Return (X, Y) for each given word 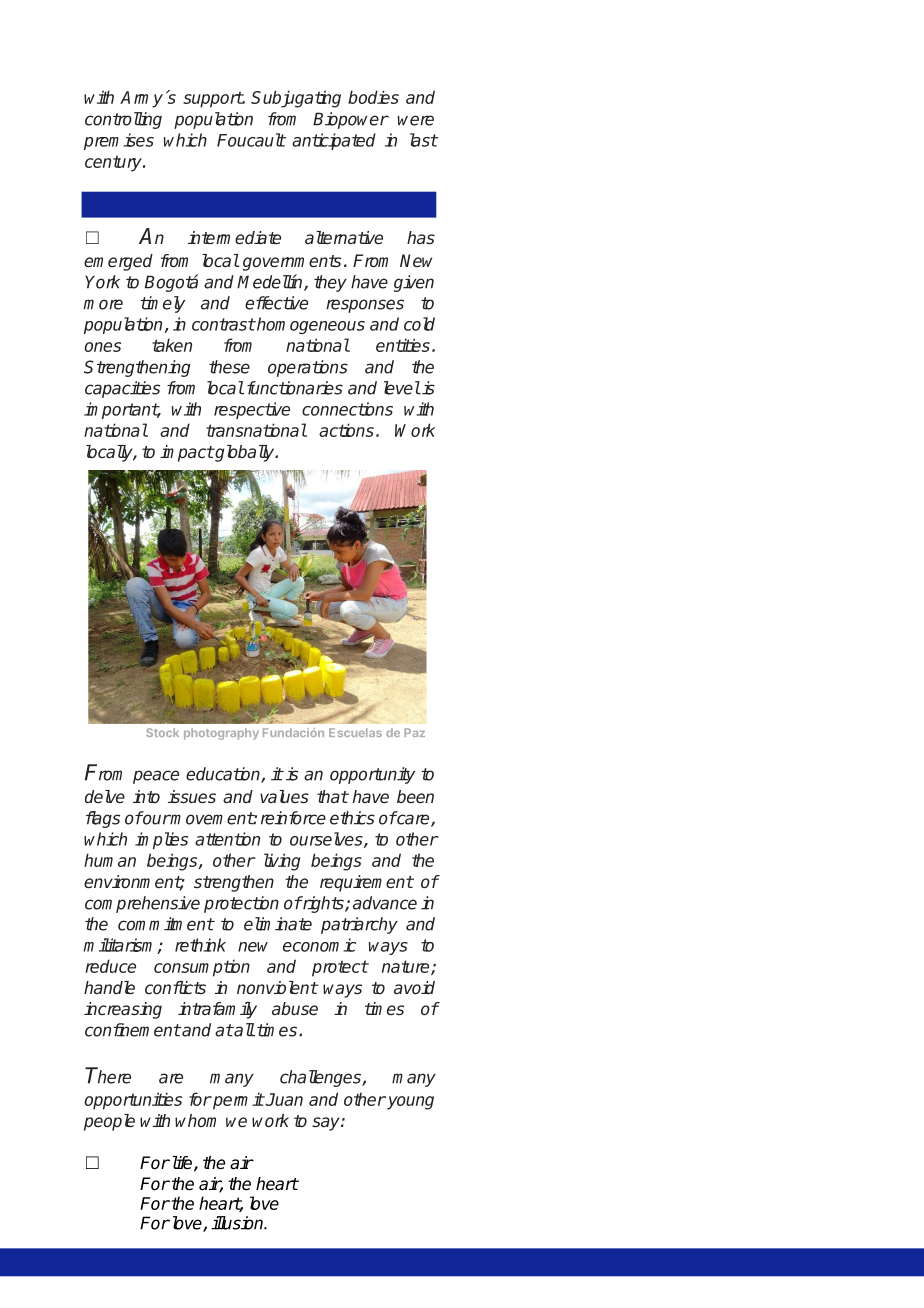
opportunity (372, 775)
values (284, 797)
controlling (123, 120)
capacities (122, 389)
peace (156, 777)
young (409, 1103)
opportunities (133, 1101)
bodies (373, 97)
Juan (283, 1099)
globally (245, 453)
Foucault (251, 140)
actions (346, 430)
